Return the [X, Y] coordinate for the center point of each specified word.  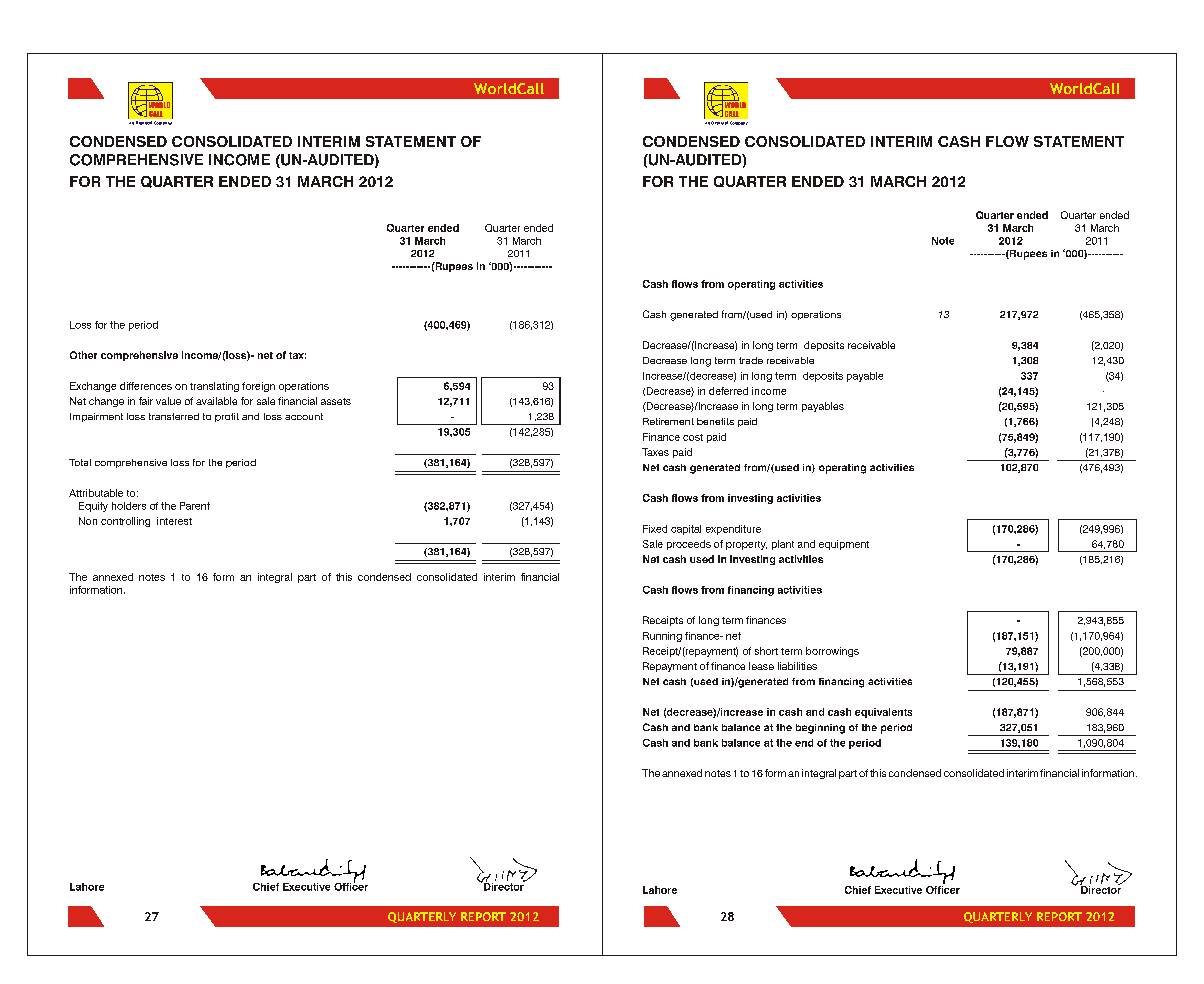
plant [783, 545]
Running [662, 637]
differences [146, 386]
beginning [820, 729]
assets [336, 401]
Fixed [655, 529]
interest [174, 521]
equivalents [883, 713]
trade [751, 360]
